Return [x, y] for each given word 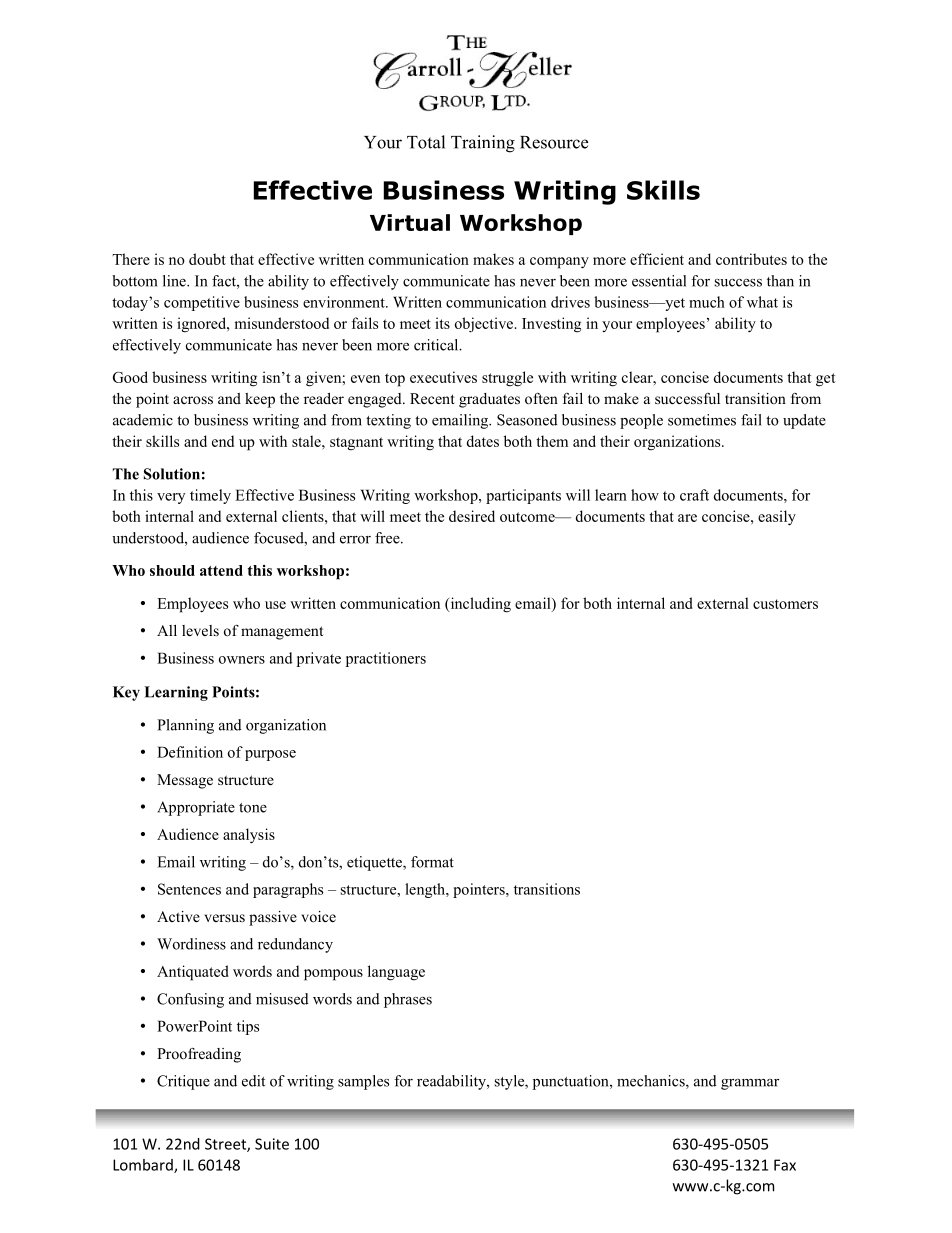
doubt [207, 259]
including [479, 605]
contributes [751, 259]
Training [483, 144]
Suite [272, 1144]
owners [242, 660]
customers [785, 604]
